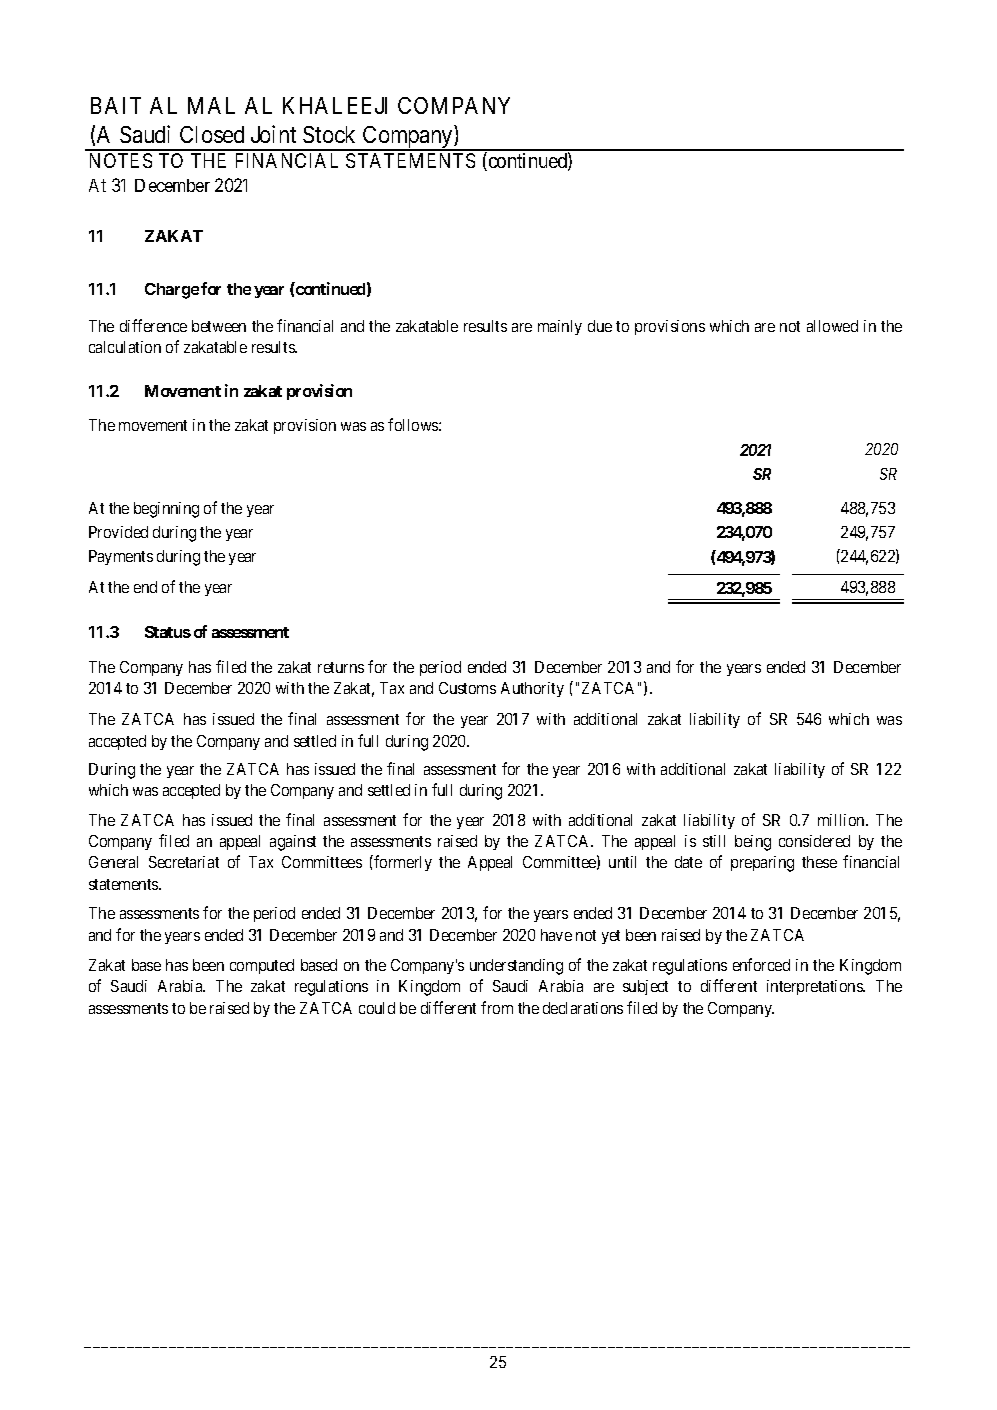 The height and width of the screenshot is (1410, 997). I want to click on due, so click(600, 326).
